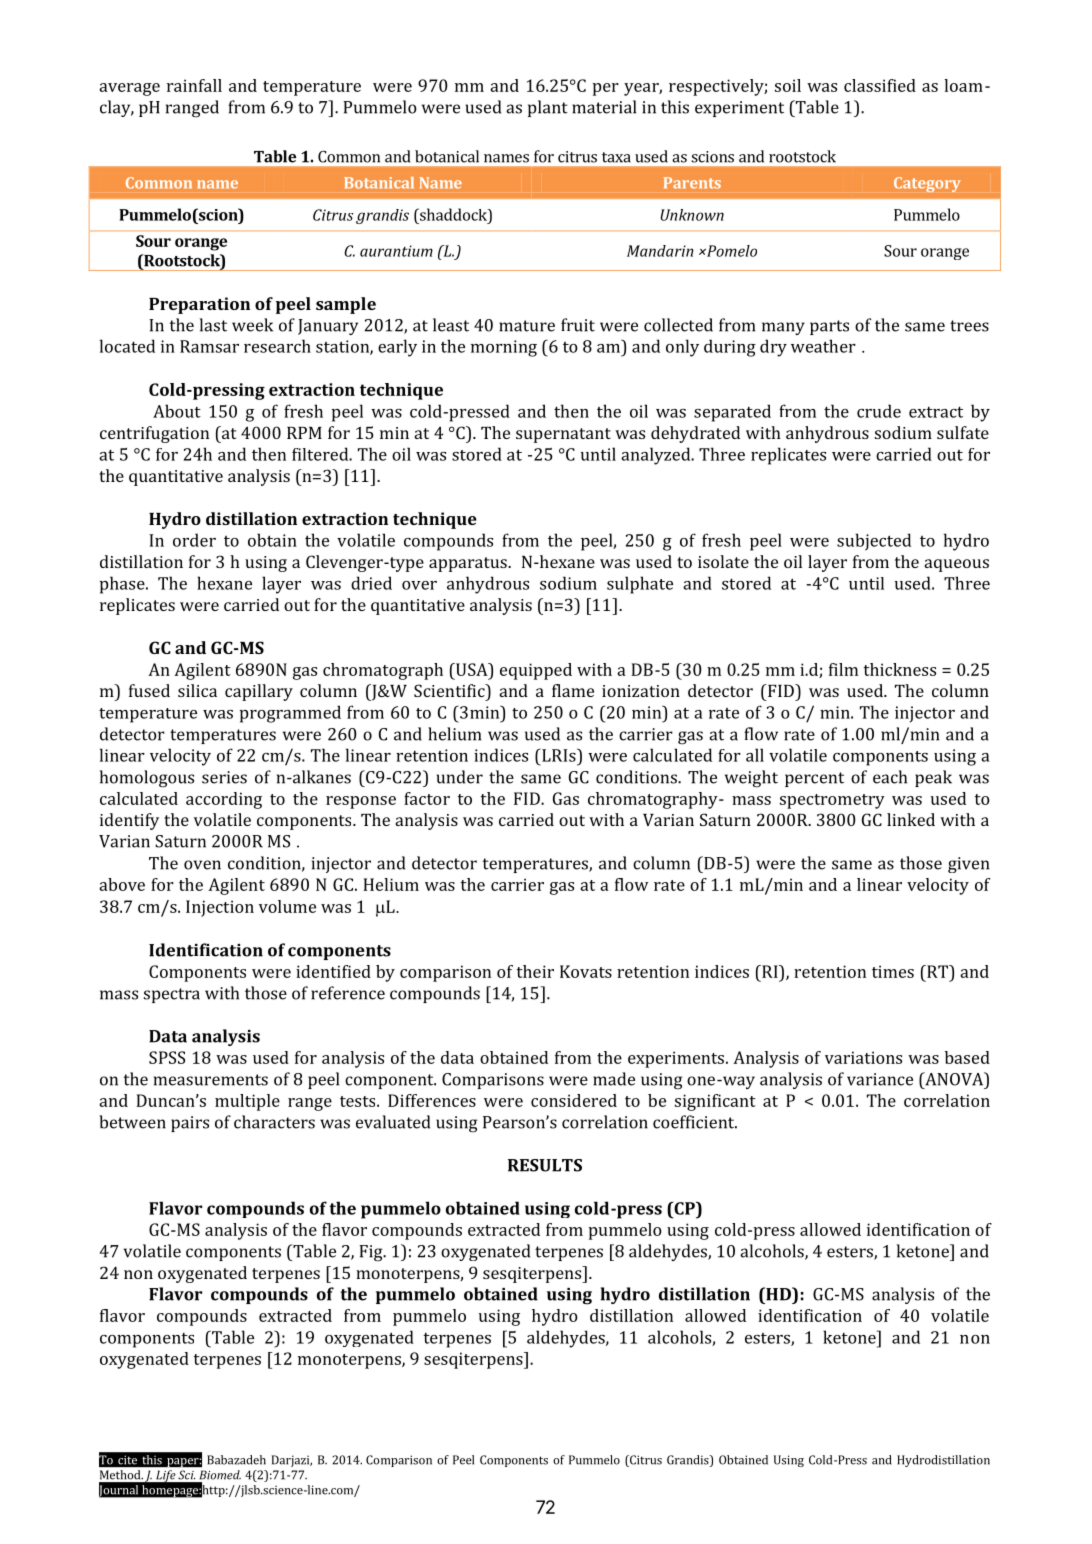  Describe the element at coordinates (194, 85) in the screenshot. I see `rainfall` at that location.
